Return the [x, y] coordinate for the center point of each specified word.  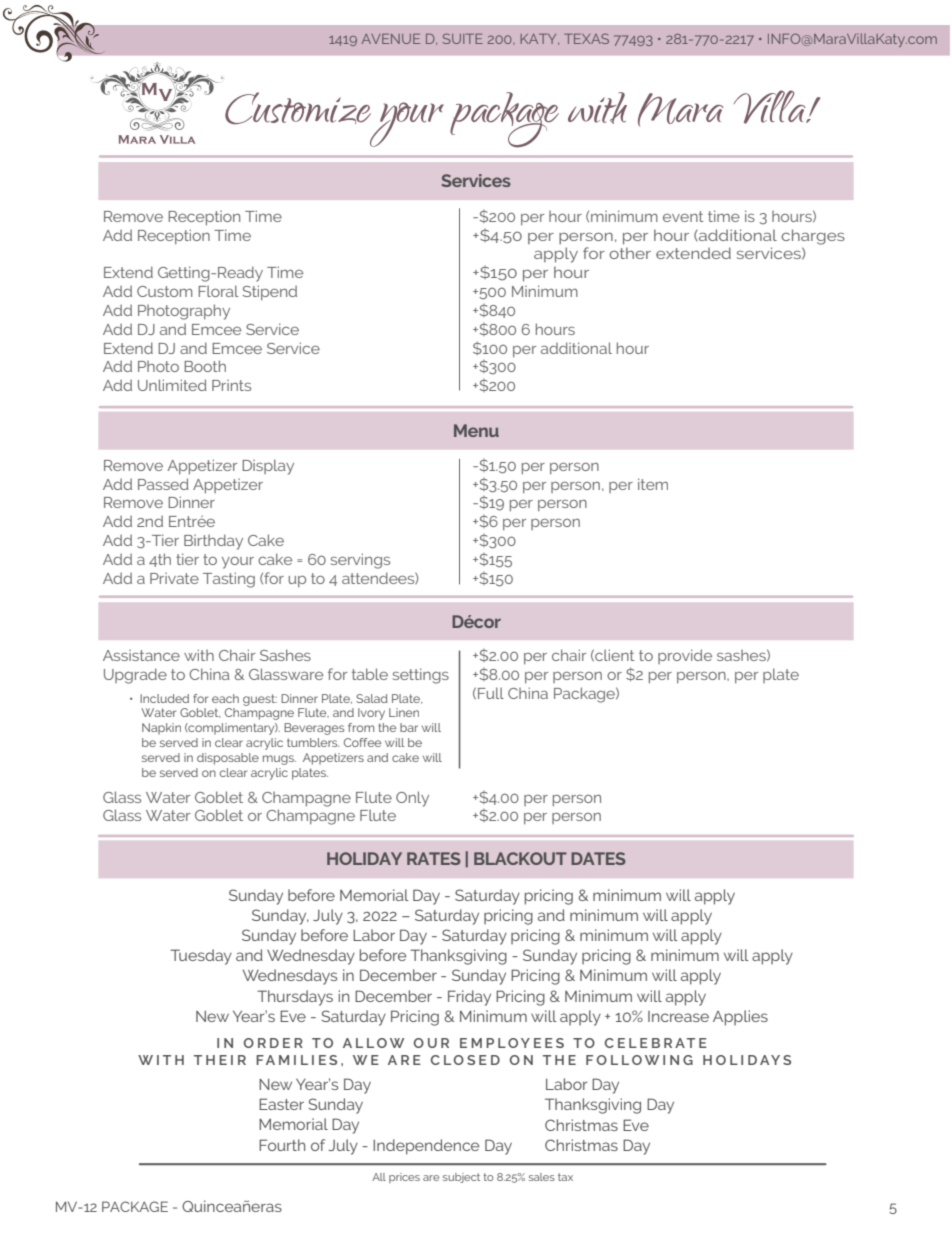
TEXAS [586, 38]
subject [461, 1178]
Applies [740, 1018]
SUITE [463, 38]
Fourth [282, 1145]
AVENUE [391, 39]
